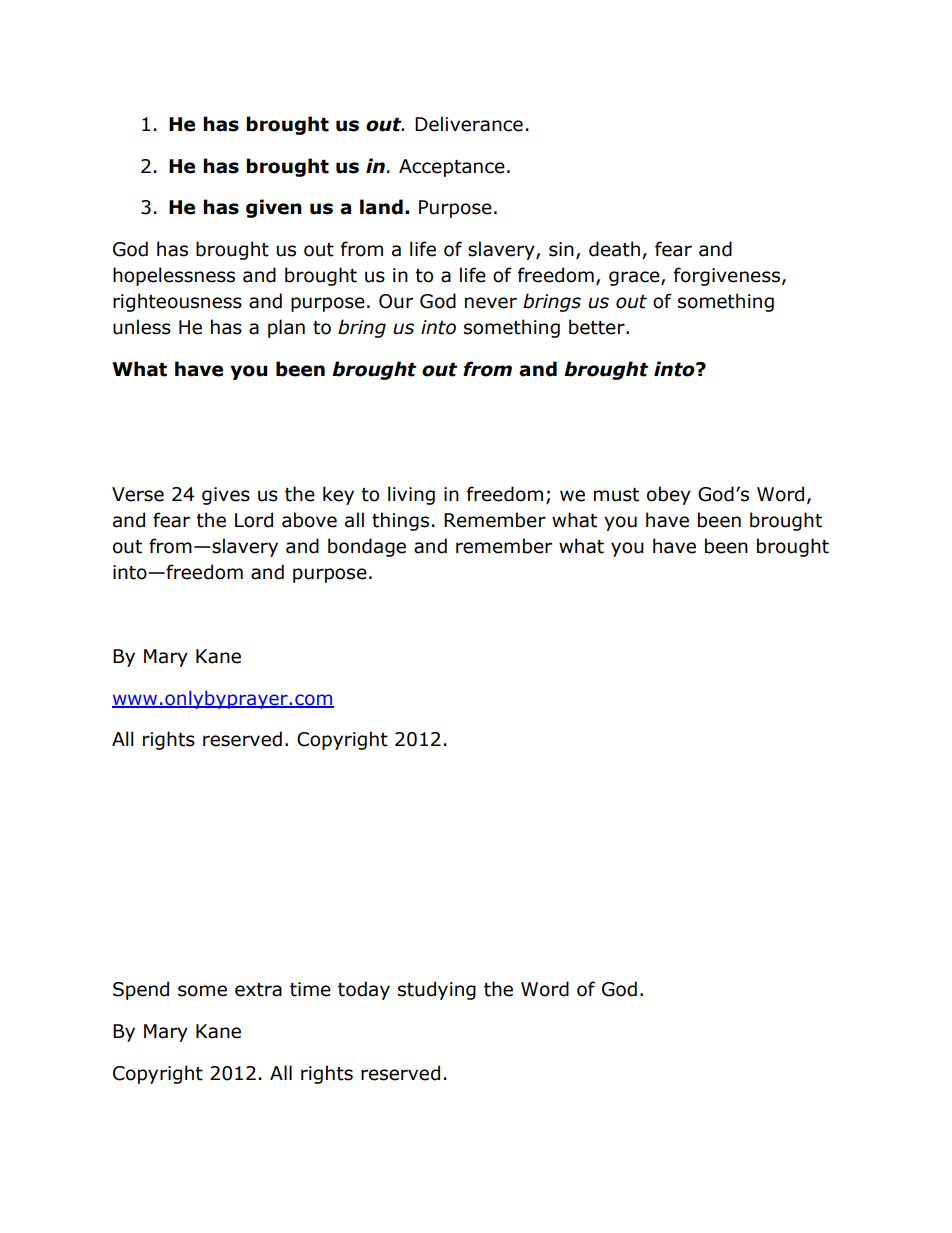  What do you see at coordinates (437, 990) in the screenshot?
I see `studying` at bounding box center [437, 990].
